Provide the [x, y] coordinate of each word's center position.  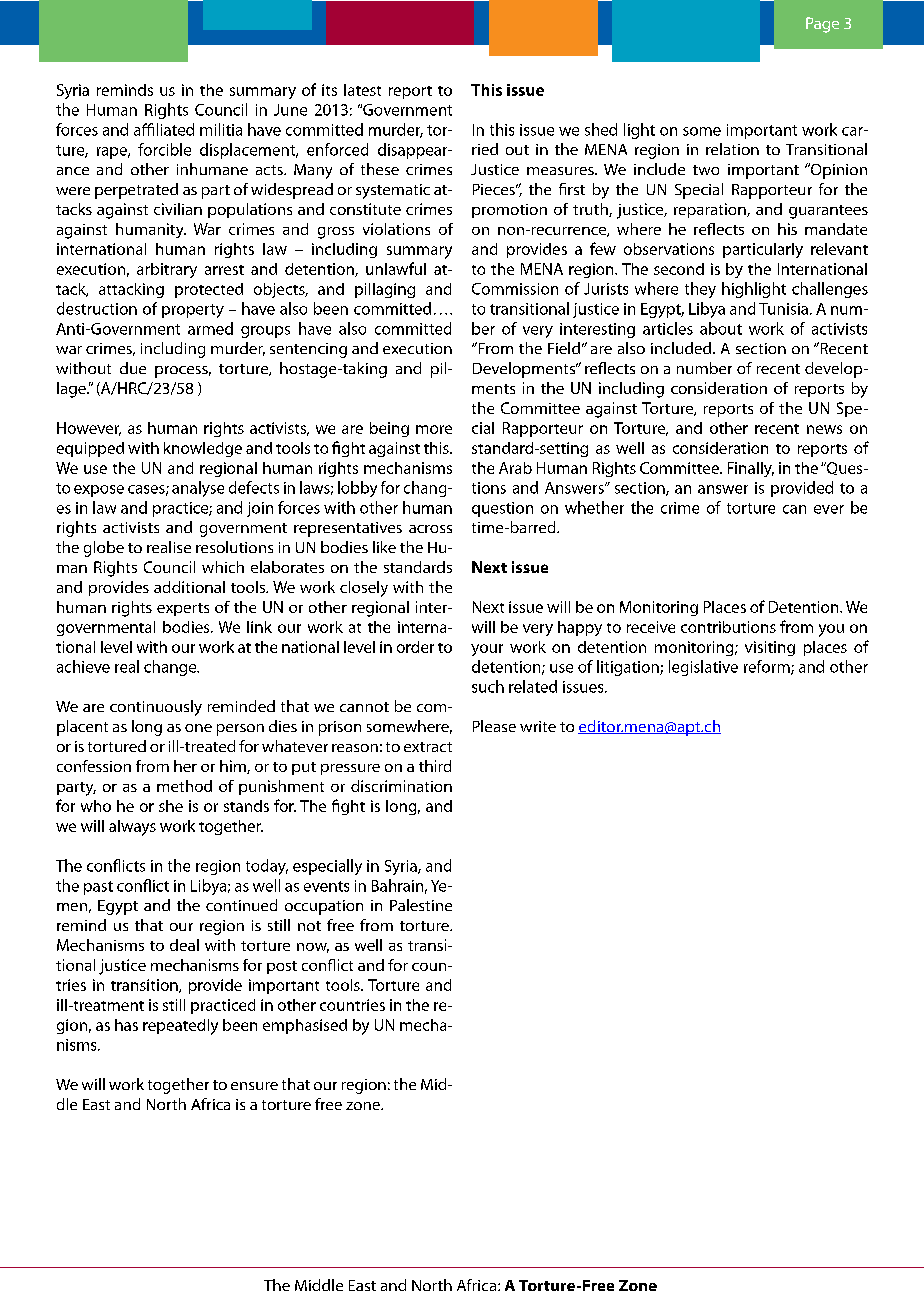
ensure [254, 1086]
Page [822, 25]
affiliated [164, 129]
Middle [319, 1285]
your [487, 650]
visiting [770, 648]
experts [183, 609]
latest [362, 90]
